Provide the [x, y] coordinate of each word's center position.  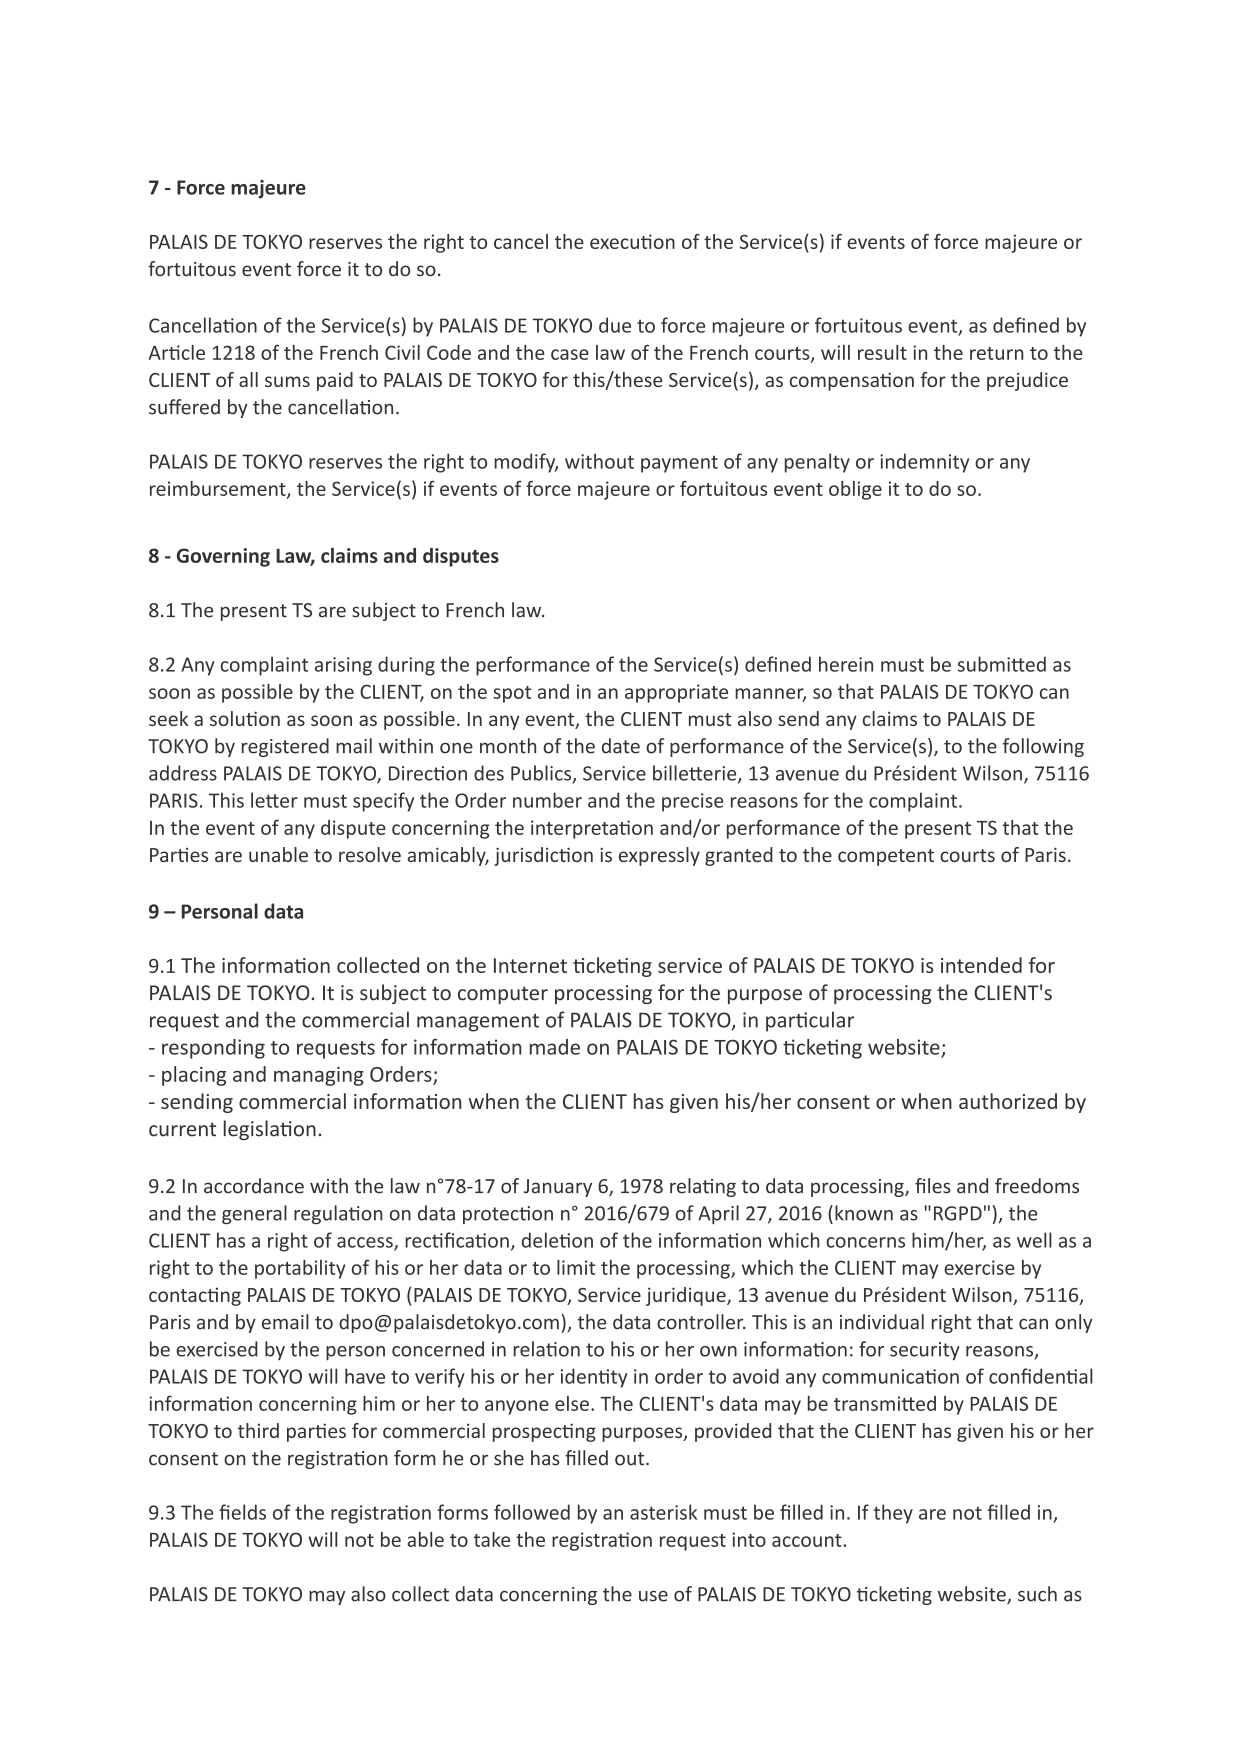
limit [576, 1267]
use [653, 1596]
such [1037, 1594]
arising [343, 666]
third [258, 1430]
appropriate [676, 693]
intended [981, 965]
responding [213, 1049]
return [997, 353]
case [570, 354]
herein [846, 664]
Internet [530, 965]
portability [300, 1269]
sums [287, 381]
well [1034, 1240]
